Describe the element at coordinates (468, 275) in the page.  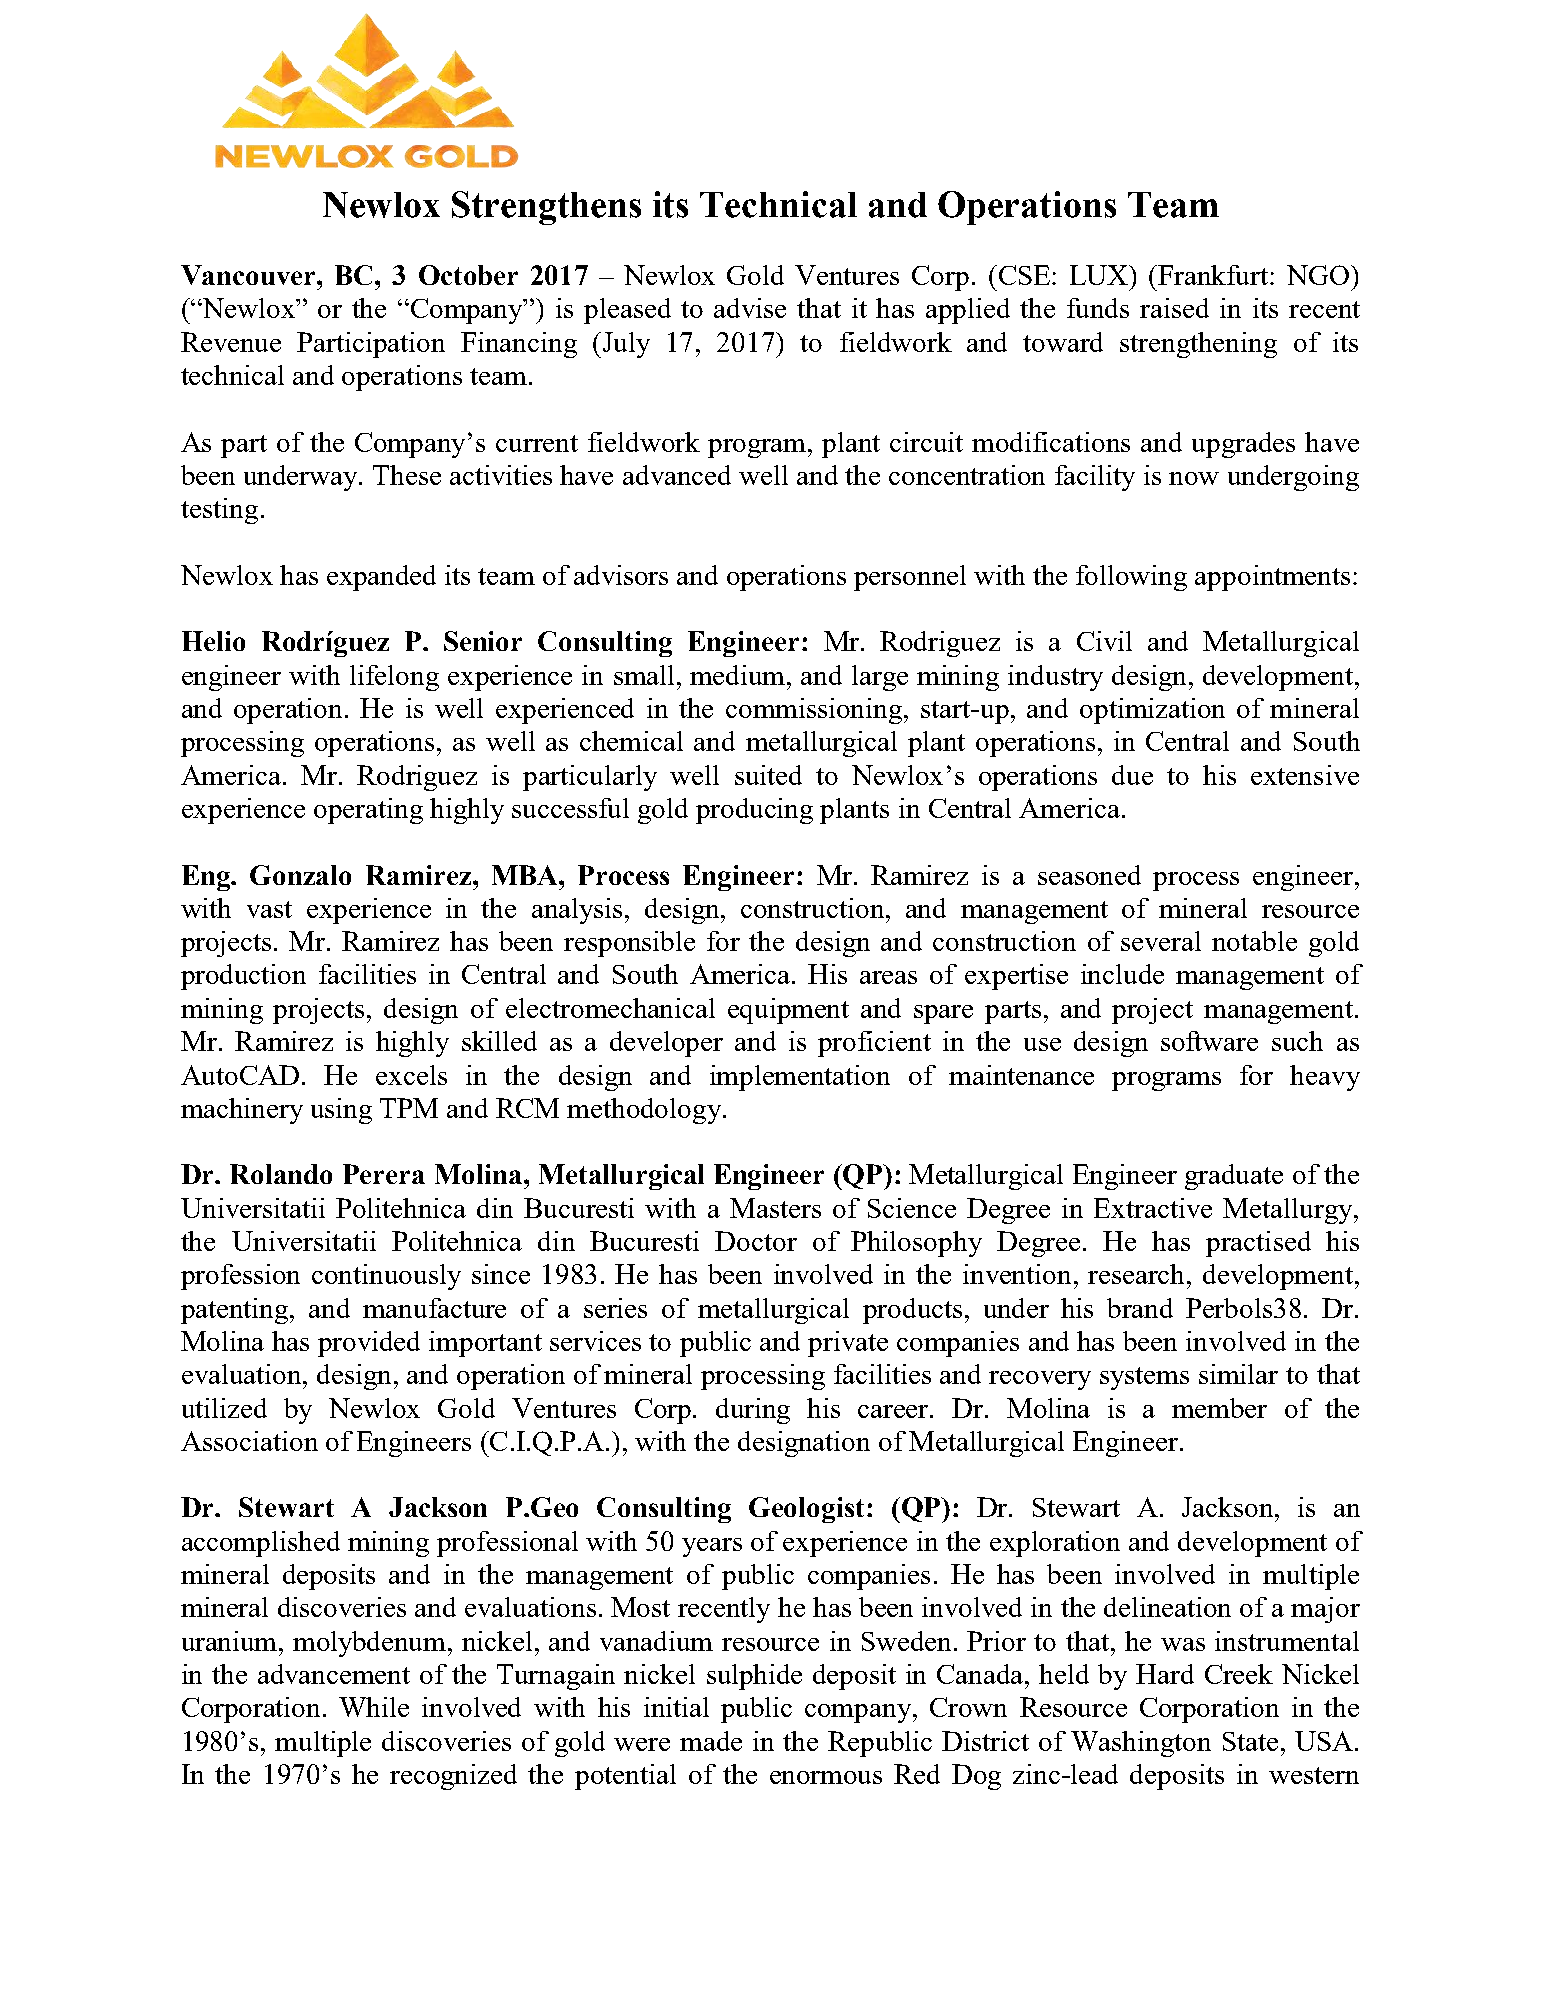
I see `October` at that location.
